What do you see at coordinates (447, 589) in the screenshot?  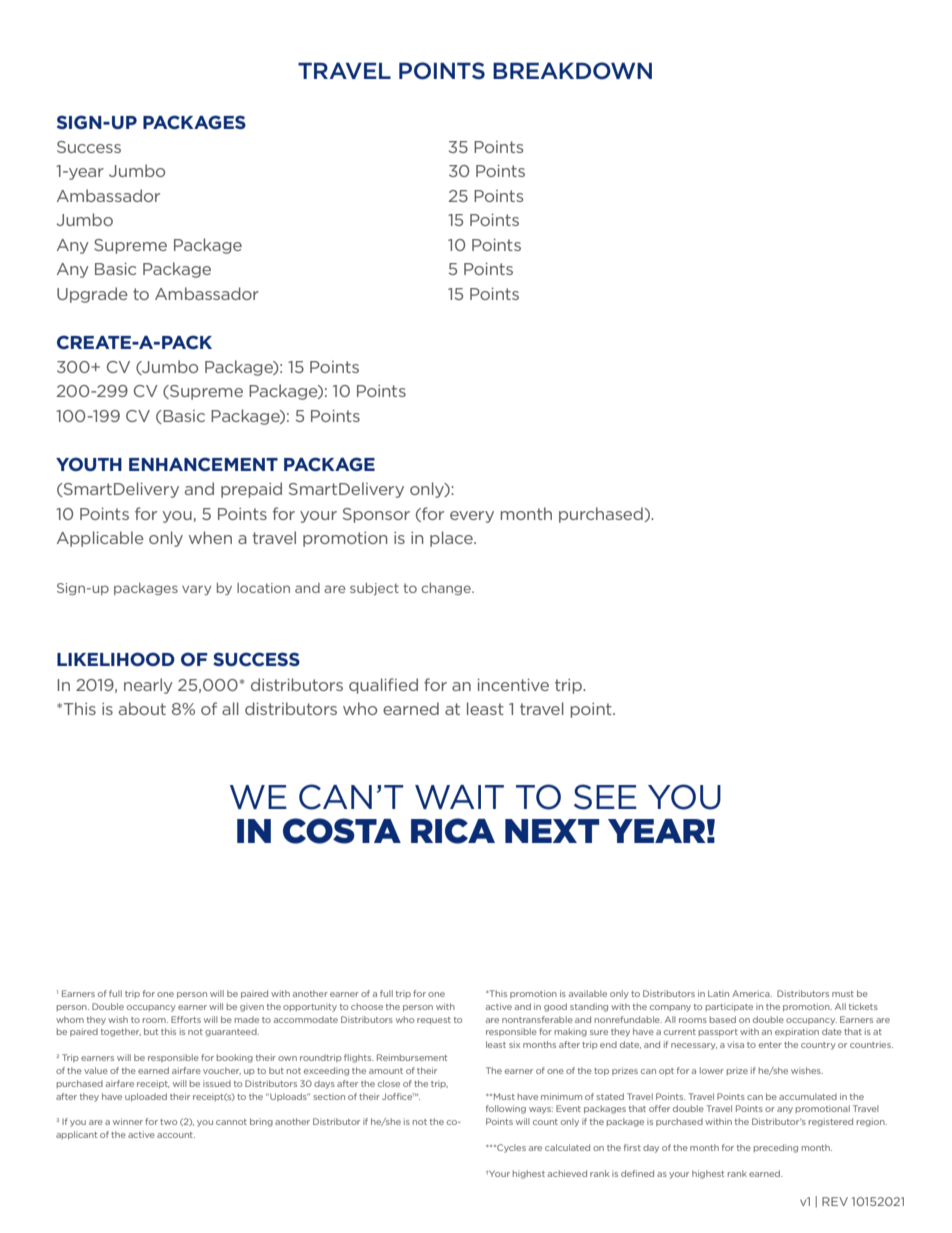 I see `change` at bounding box center [447, 589].
